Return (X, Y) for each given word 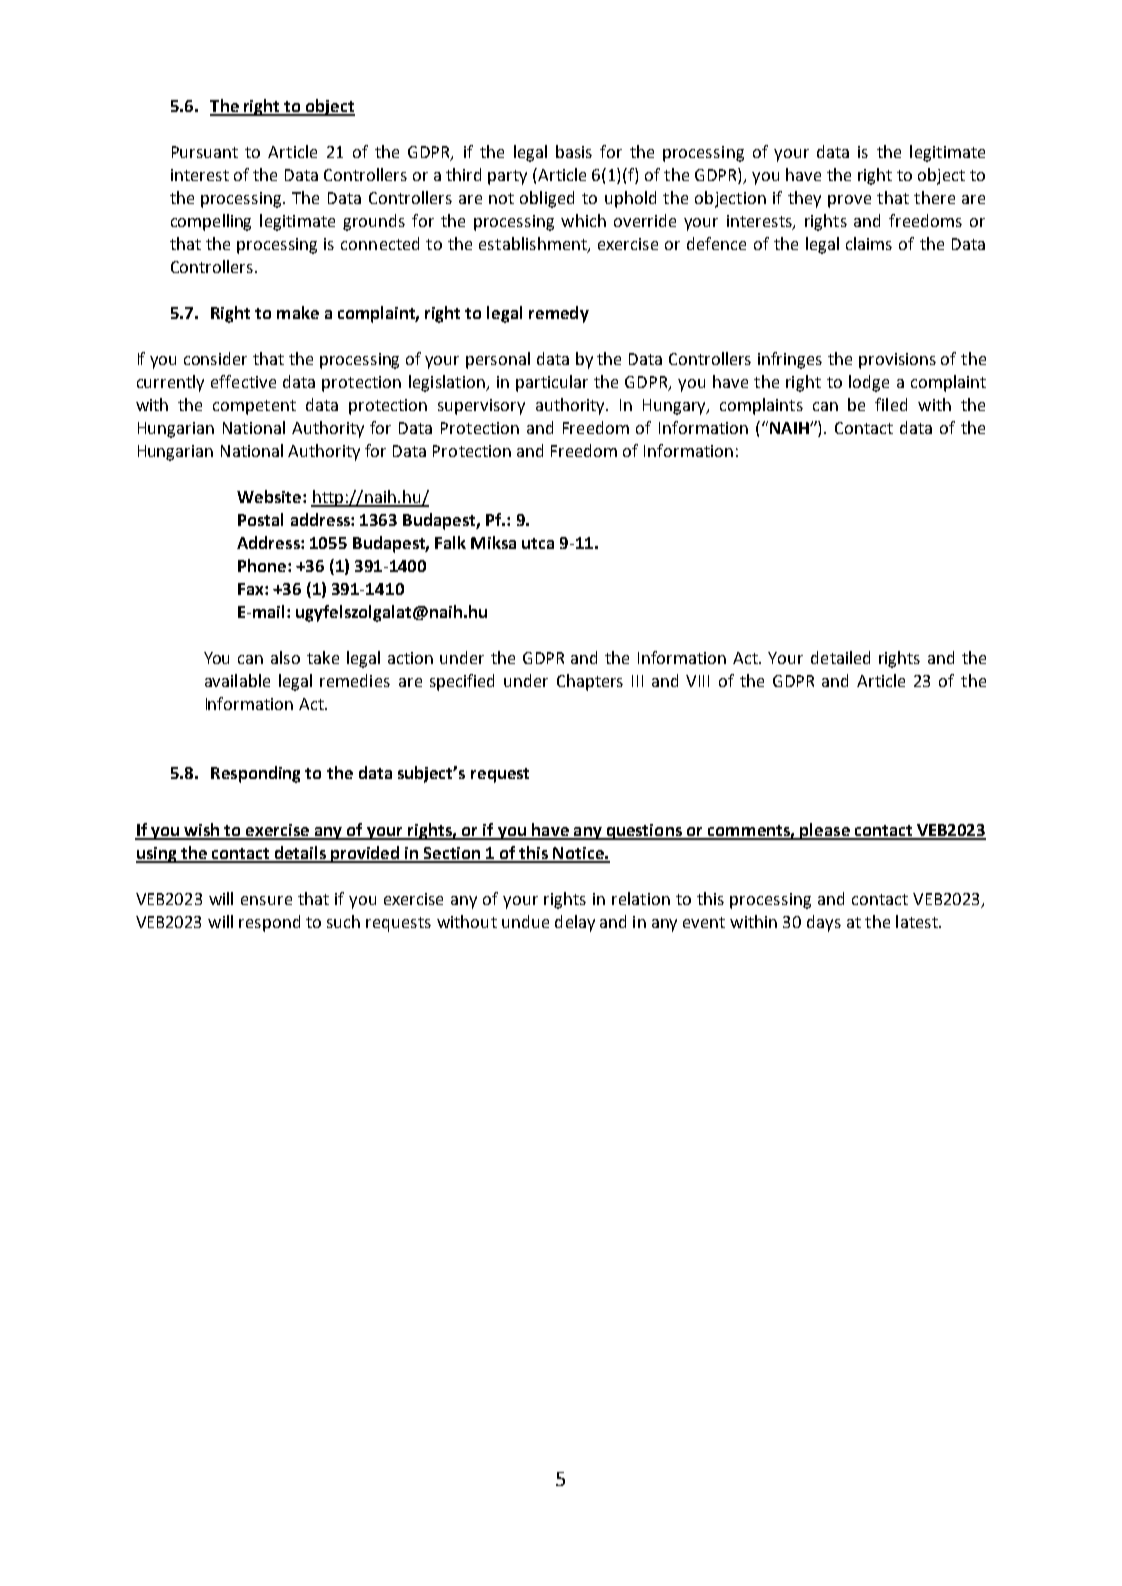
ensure (266, 900)
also (285, 657)
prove (849, 201)
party (507, 177)
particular (552, 383)
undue (525, 921)
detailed (840, 657)
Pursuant (205, 152)
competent (254, 407)
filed (891, 404)
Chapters (590, 682)
